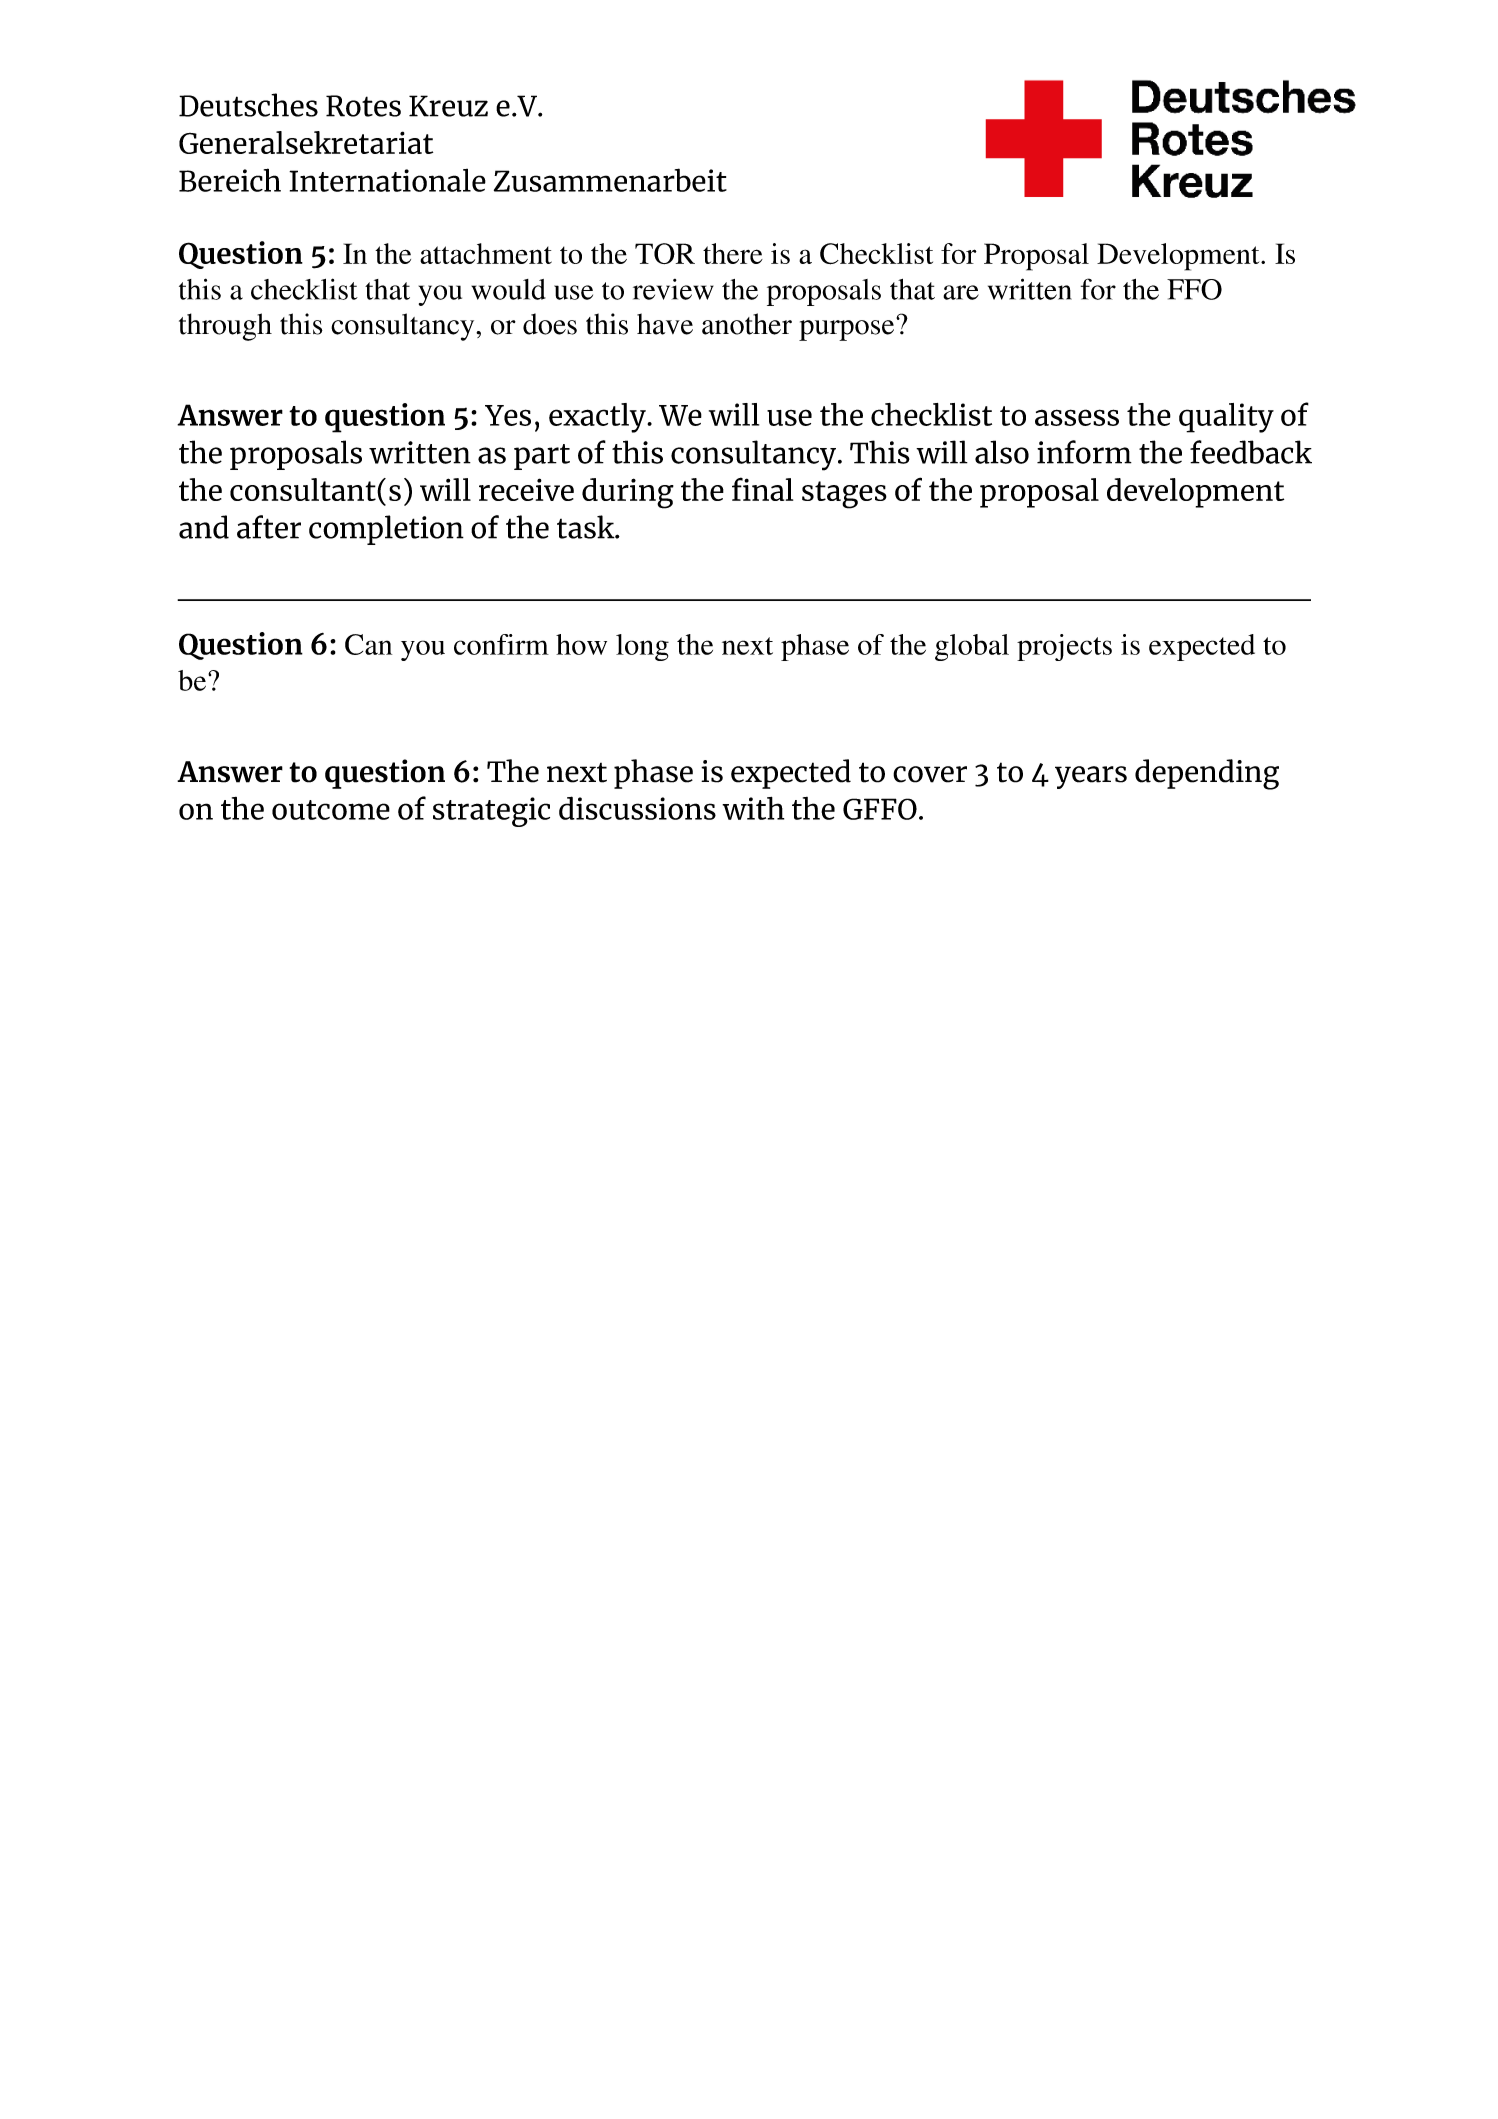 The height and width of the screenshot is (2119, 1498). I want to click on after, so click(269, 527).
